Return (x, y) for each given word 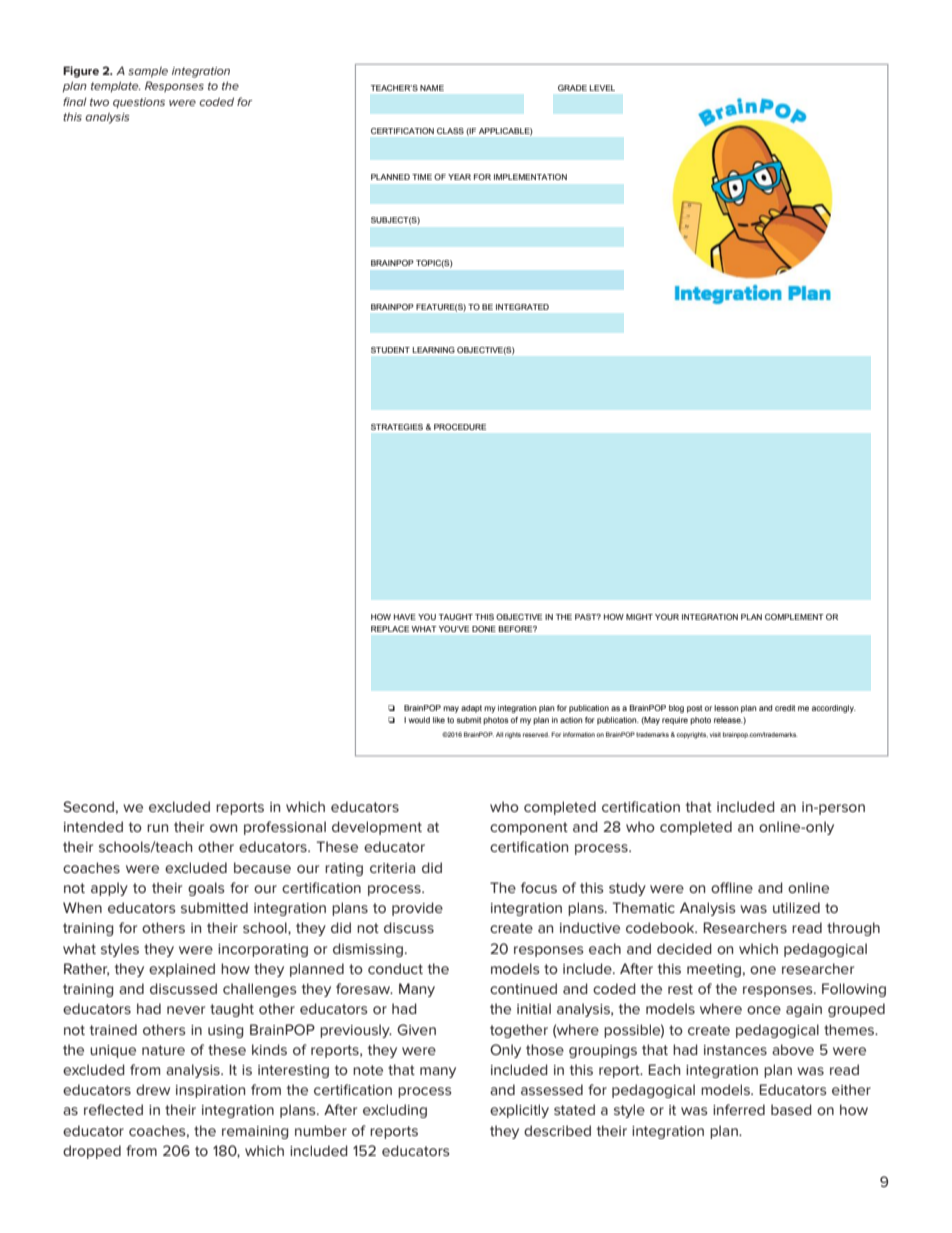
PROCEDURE (460, 427)
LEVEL (602, 88)
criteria (392, 868)
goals (206, 889)
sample (148, 72)
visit (715, 734)
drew (153, 1089)
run (157, 828)
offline (732, 887)
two (99, 102)
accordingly (834, 709)
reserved (536, 734)
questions (139, 103)
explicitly (519, 1111)
